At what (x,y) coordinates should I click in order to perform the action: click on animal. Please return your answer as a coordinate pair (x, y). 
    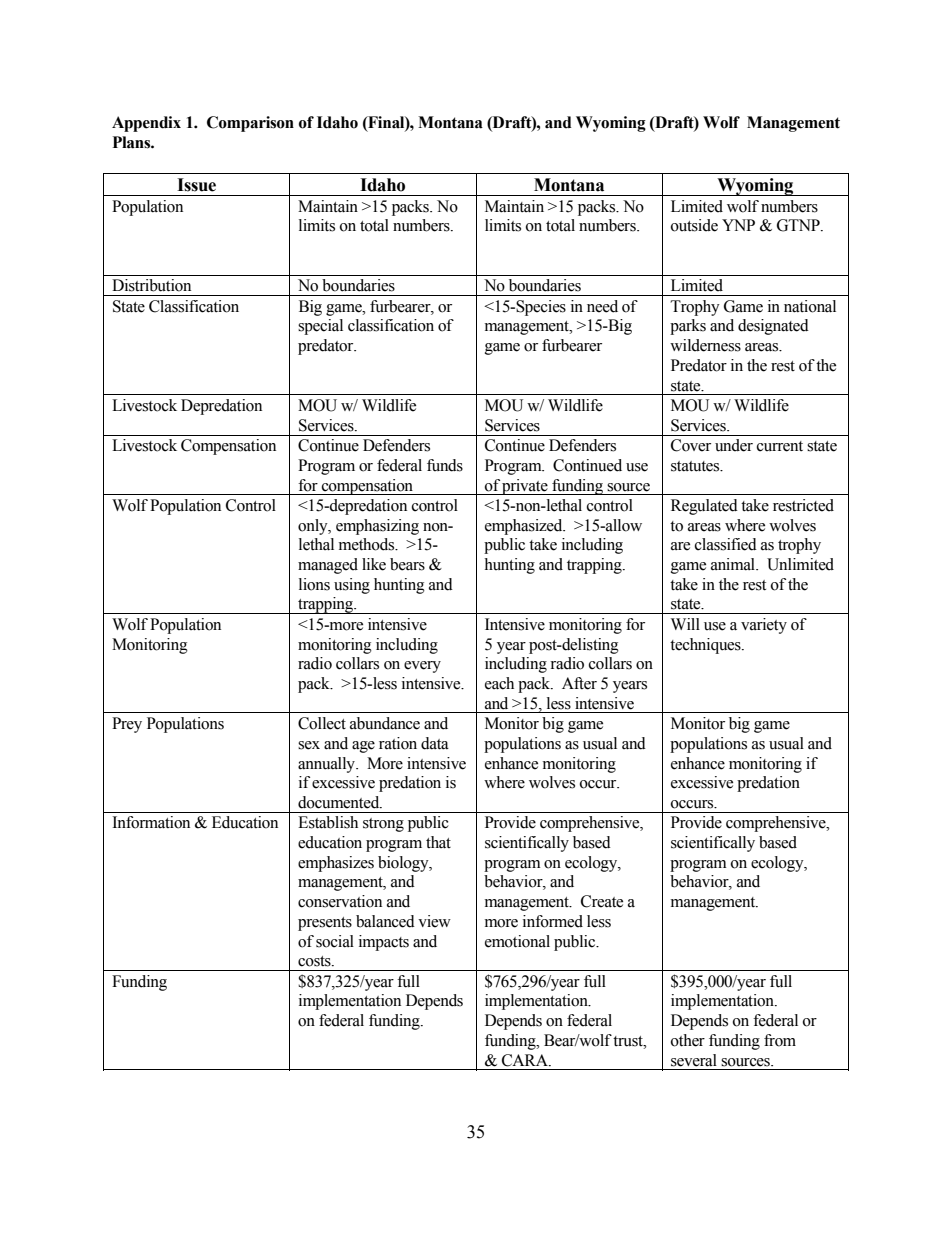
    Looking at the image, I should click on (734, 564).
